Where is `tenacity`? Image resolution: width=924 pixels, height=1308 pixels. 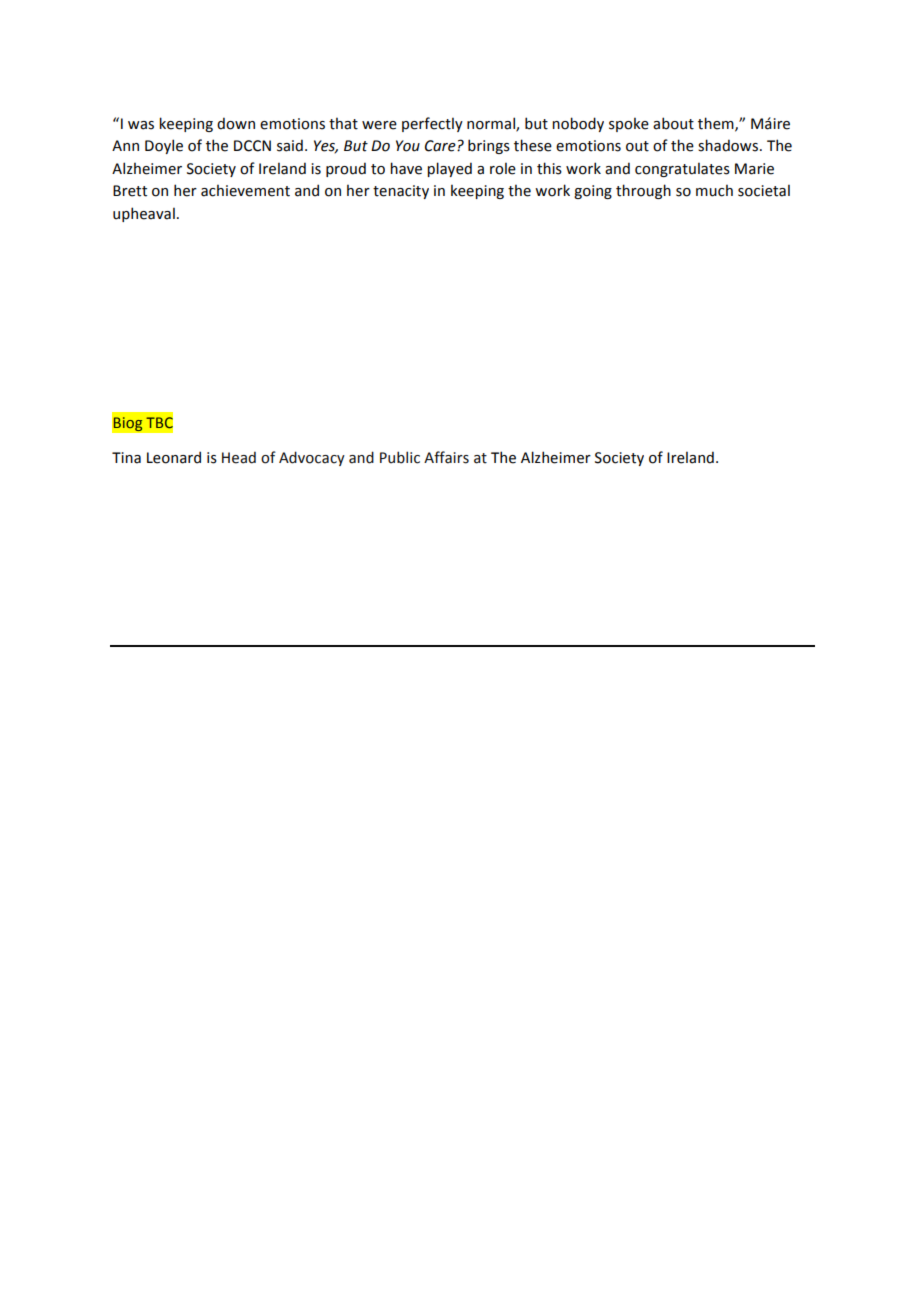
tenacity is located at coordinates (401, 192).
